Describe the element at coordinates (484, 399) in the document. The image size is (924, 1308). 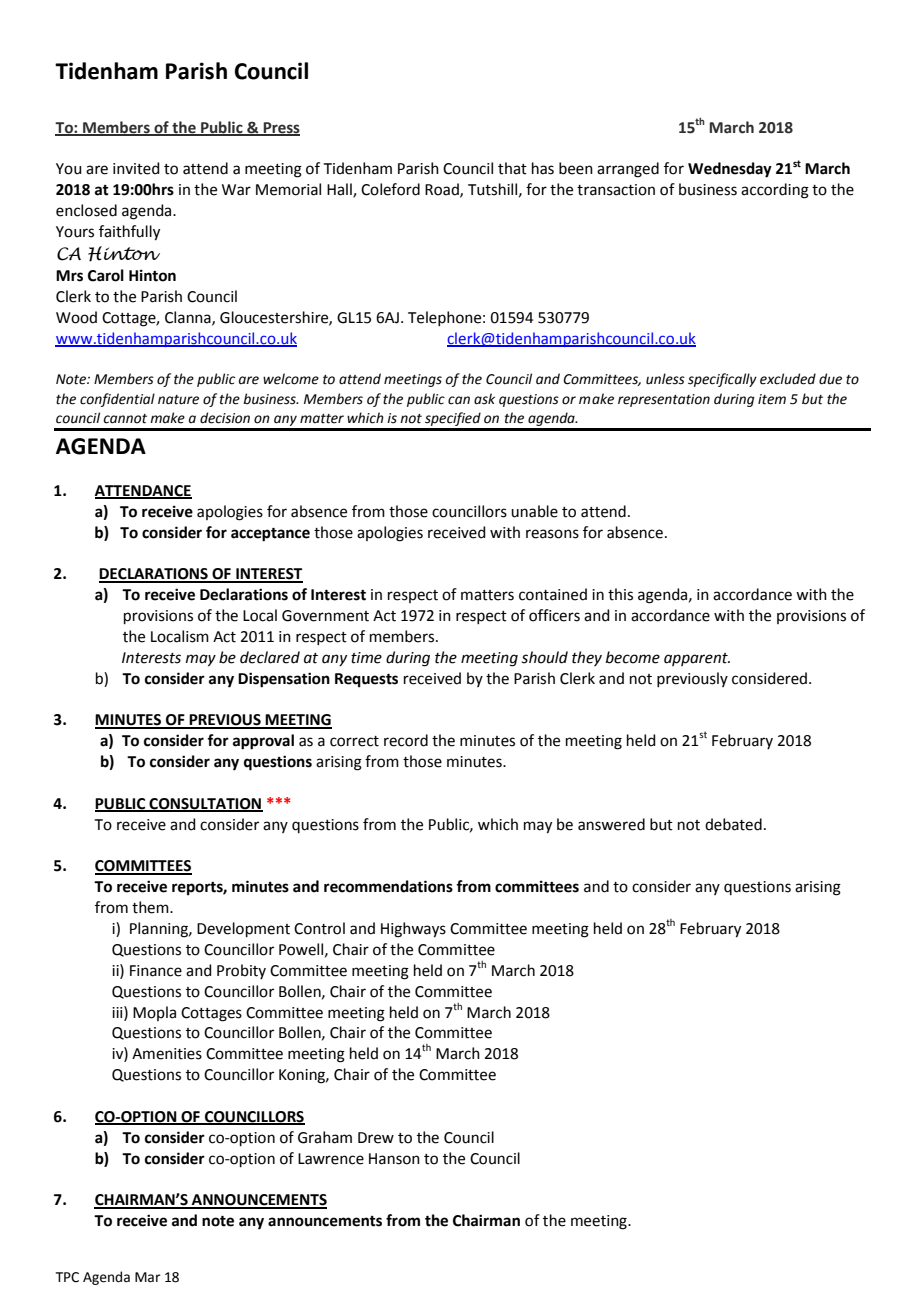
I see `ask` at that location.
